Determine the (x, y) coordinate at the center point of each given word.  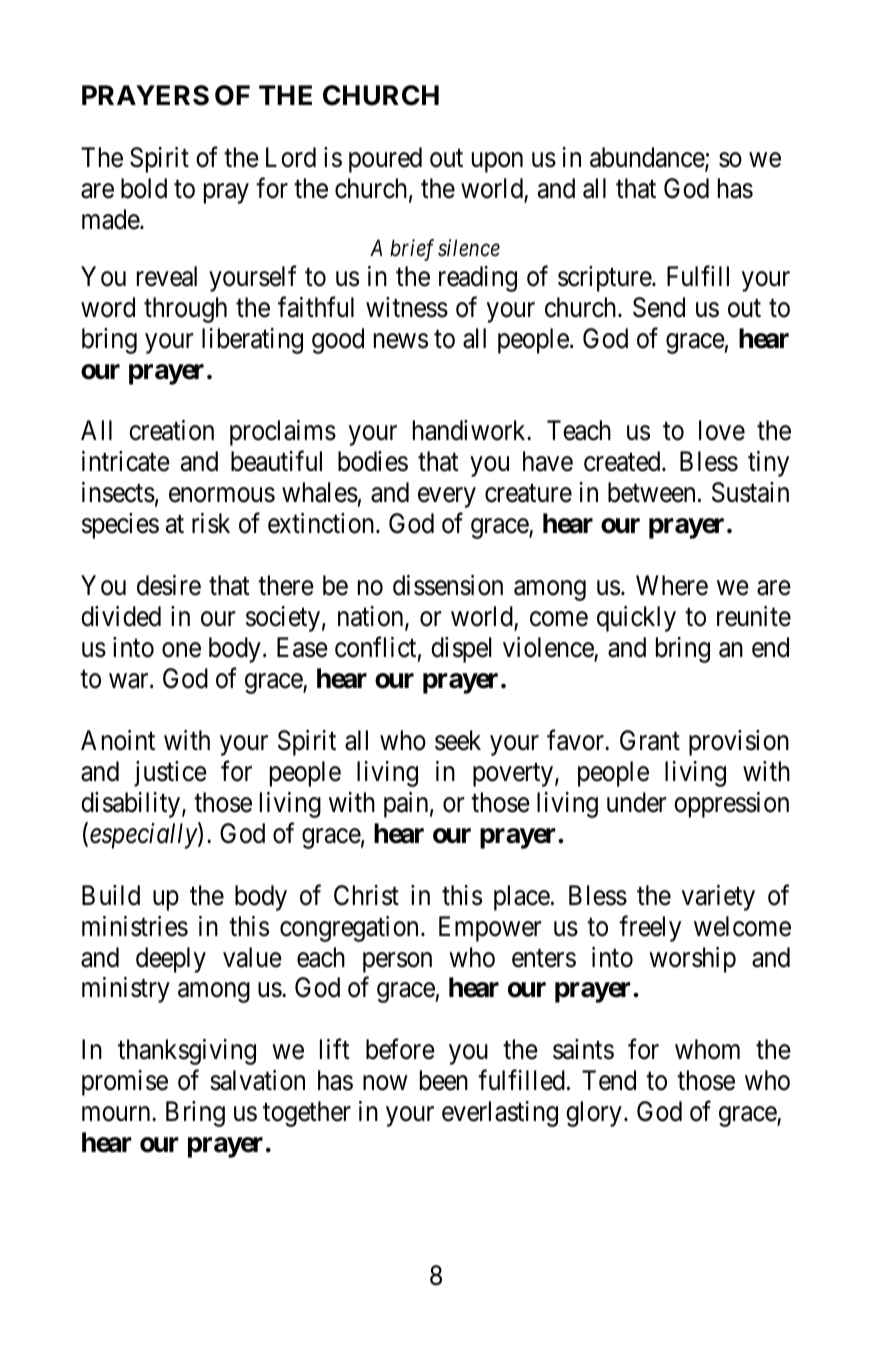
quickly (636, 619)
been (444, 1080)
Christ (366, 895)
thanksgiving (187, 1052)
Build (111, 895)
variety (718, 898)
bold (144, 188)
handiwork (470, 430)
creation (171, 430)
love (722, 430)
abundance (648, 158)
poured (385, 160)
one (181, 650)
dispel (461, 650)
